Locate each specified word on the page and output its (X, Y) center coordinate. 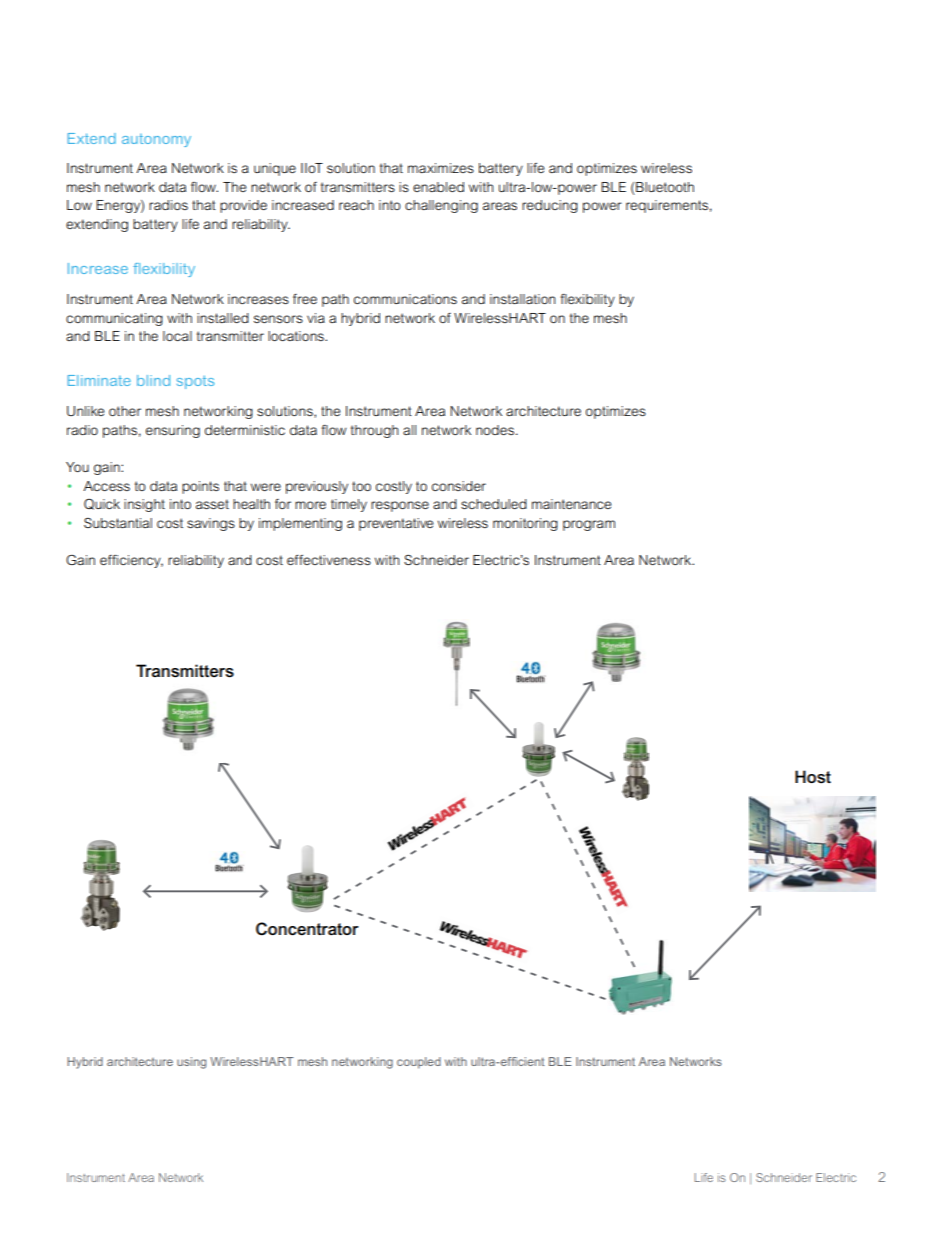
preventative (396, 524)
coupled (419, 1063)
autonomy (156, 140)
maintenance (571, 504)
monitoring (525, 524)
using (191, 1063)
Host (813, 777)
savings (211, 524)
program (589, 525)
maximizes (441, 168)
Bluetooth (665, 187)
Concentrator (307, 929)
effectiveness (329, 560)
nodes (496, 430)
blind (153, 380)
